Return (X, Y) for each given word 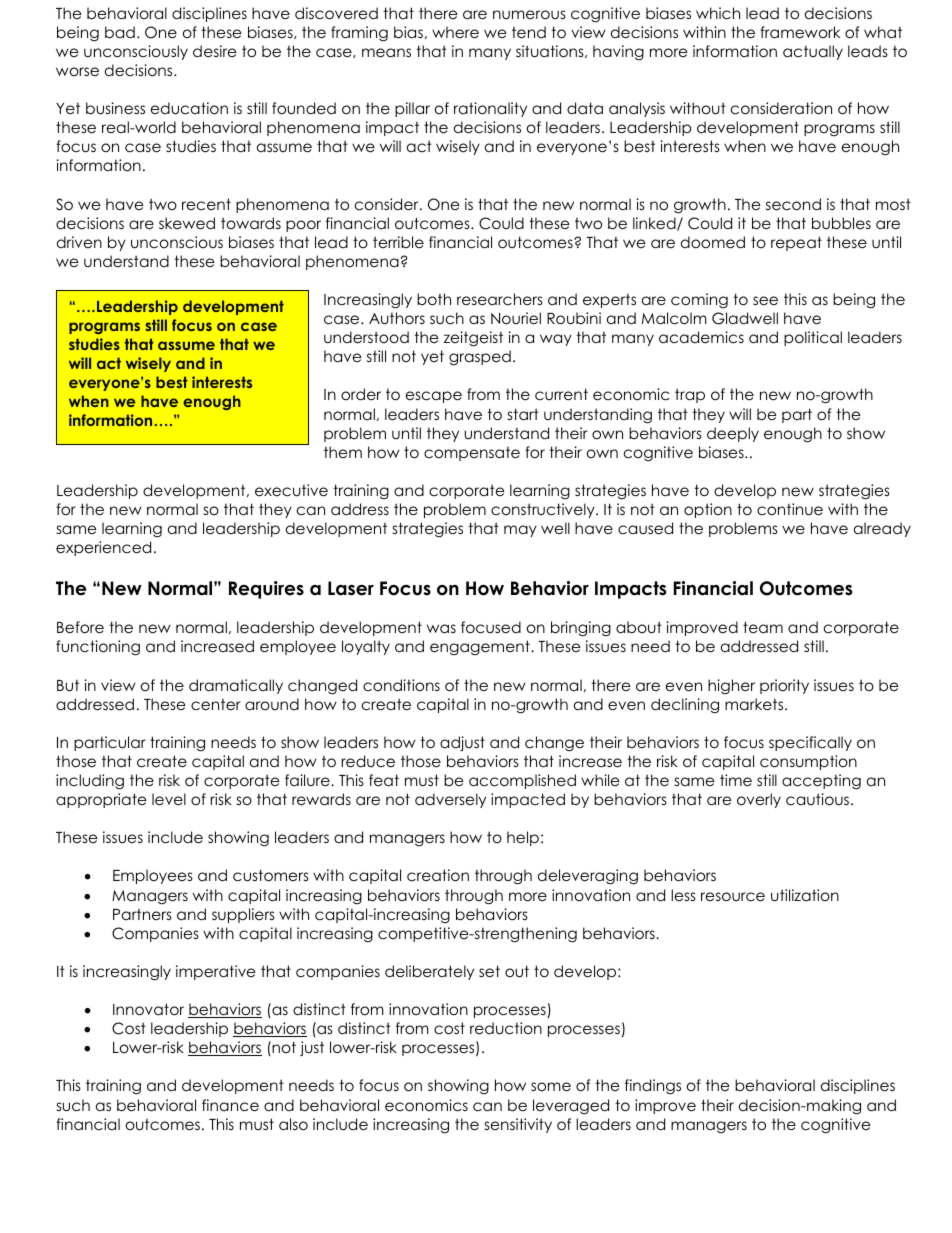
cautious (819, 799)
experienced (103, 548)
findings (653, 1087)
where (455, 32)
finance (230, 1105)
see (765, 300)
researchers (500, 299)
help (523, 838)
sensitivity (518, 1125)
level (169, 799)
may (520, 531)
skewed (187, 223)
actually (813, 52)
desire (214, 51)
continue (790, 509)
